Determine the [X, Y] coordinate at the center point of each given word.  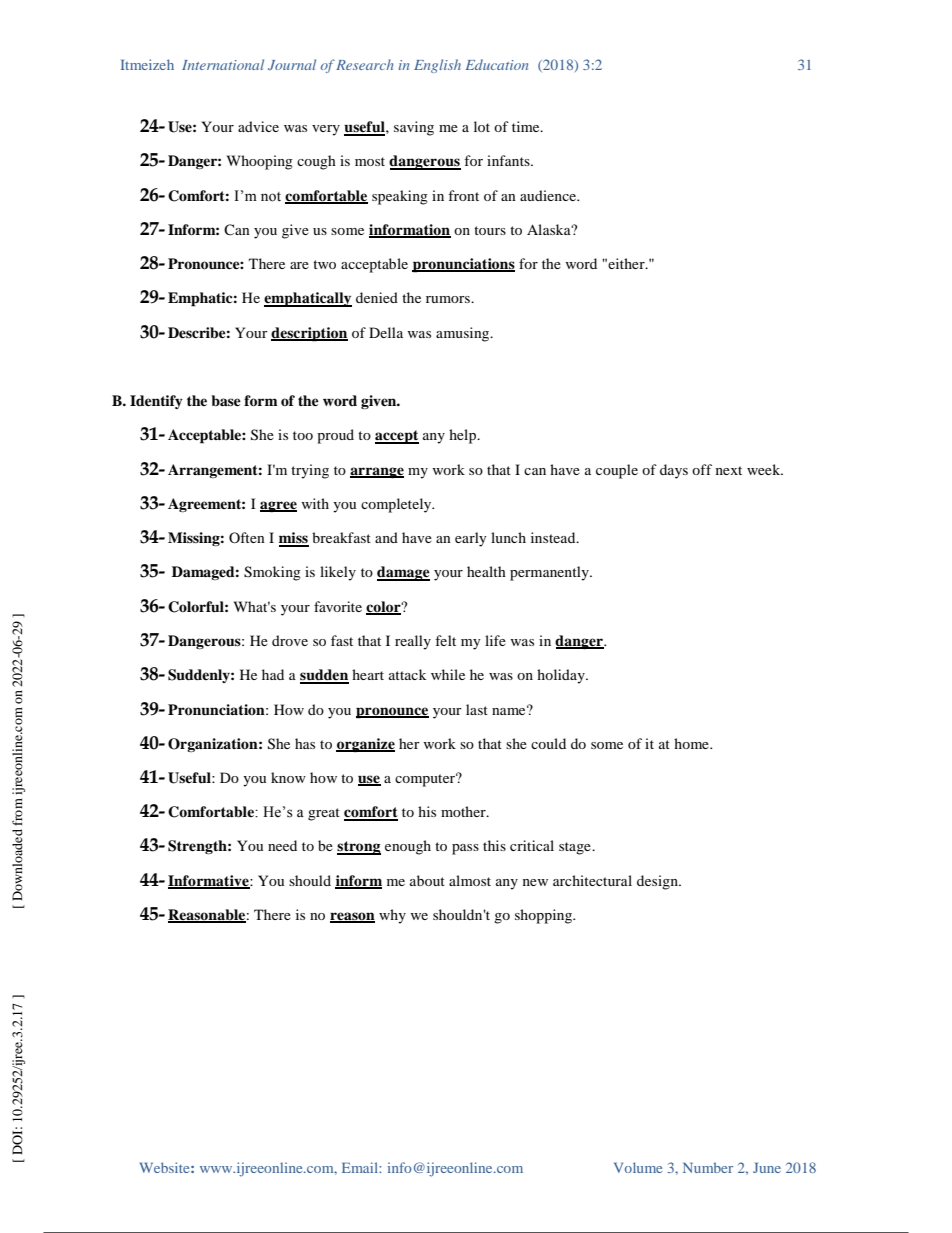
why [392, 916]
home [692, 743]
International [223, 64]
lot [482, 126]
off [702, 469]
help [464, 436]
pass [465, 849]
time [527, 126]
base [226, 400]
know [288, 777]
